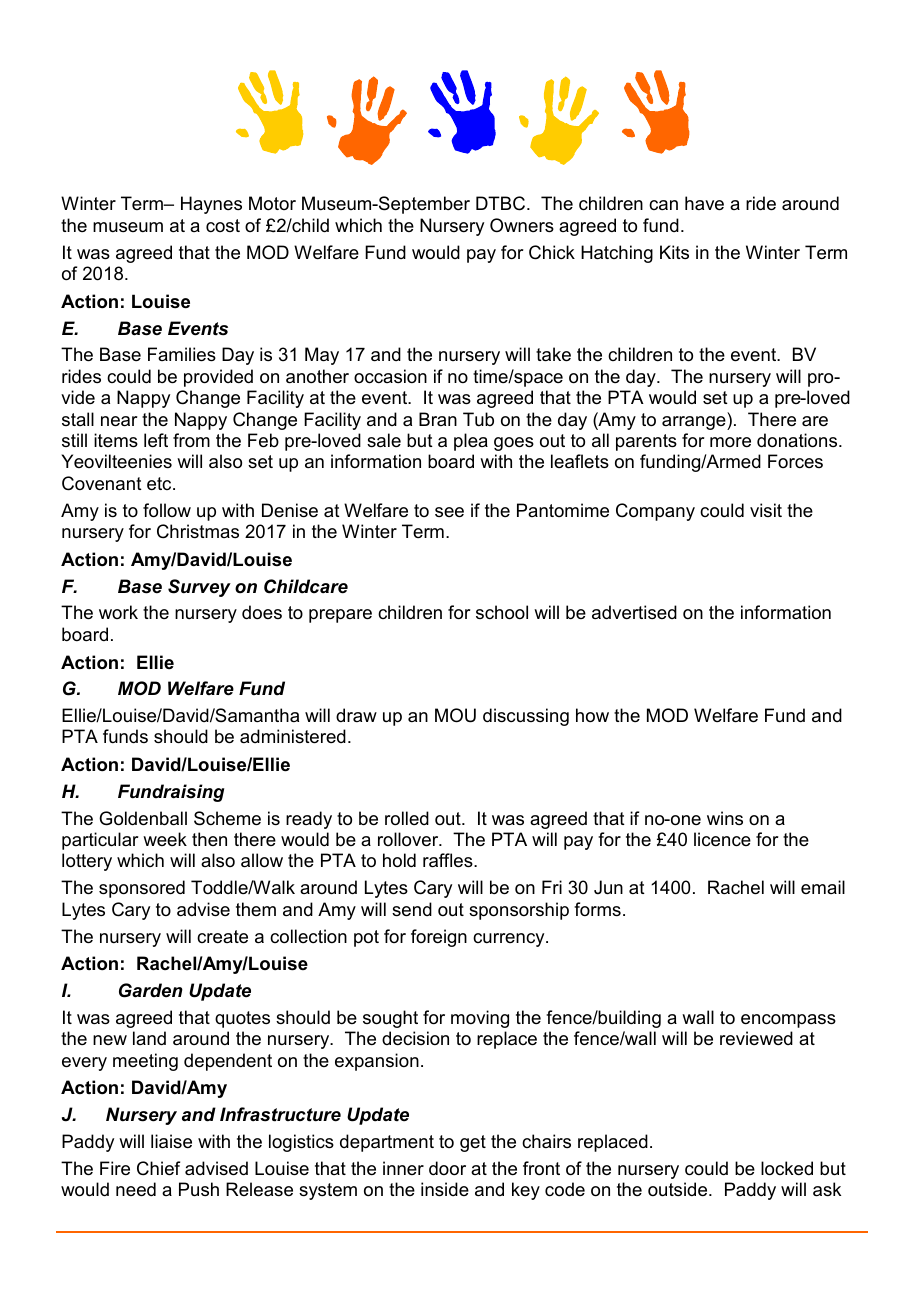 The width and height of the document is (924, 1308). What do you see at coordinates (449, 860) in the document?
I see `raffles` at bounding box center [449, 860].
